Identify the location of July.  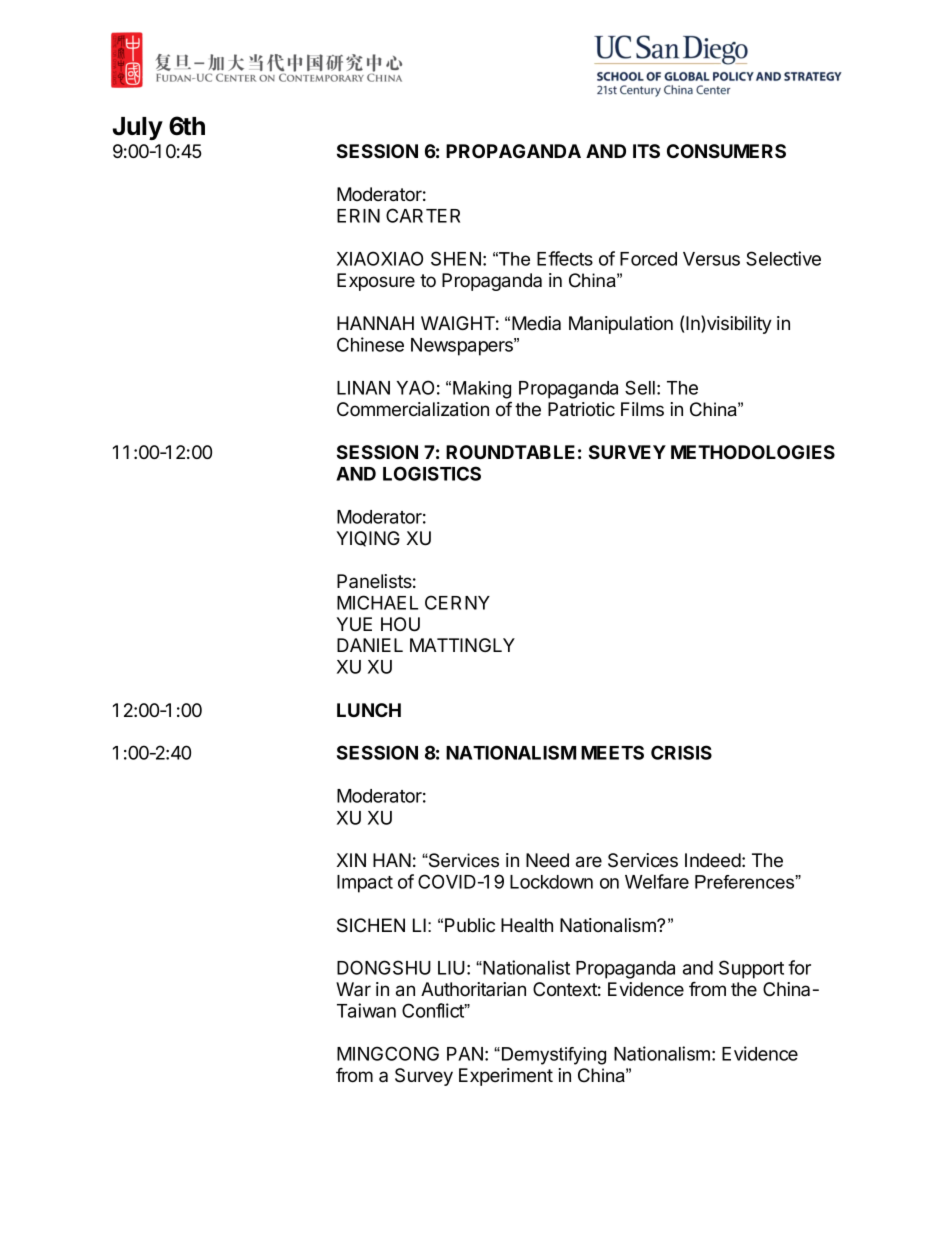
(138, 128).
